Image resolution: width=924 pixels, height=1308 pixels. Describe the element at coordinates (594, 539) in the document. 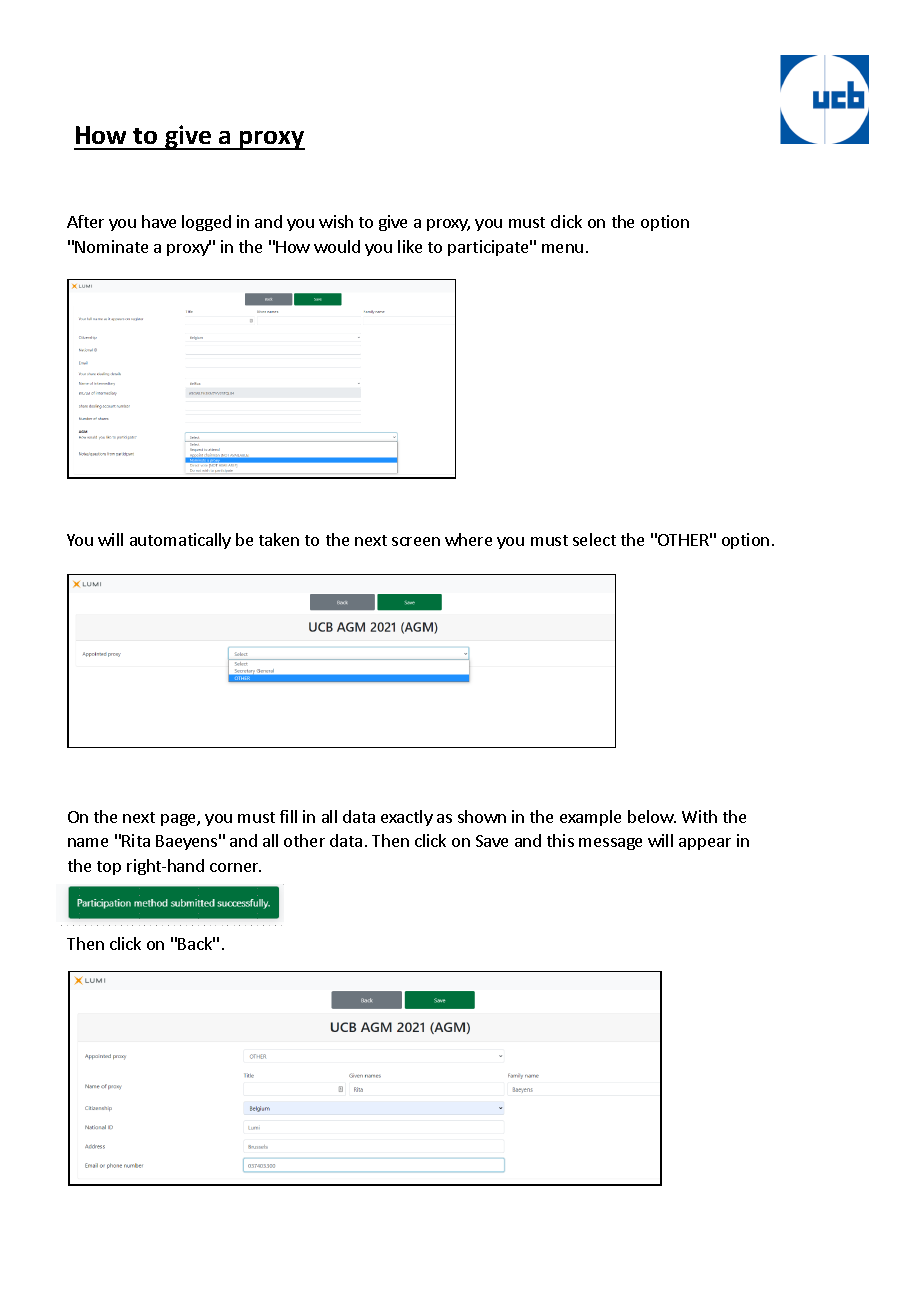

I see `select` at that location.
